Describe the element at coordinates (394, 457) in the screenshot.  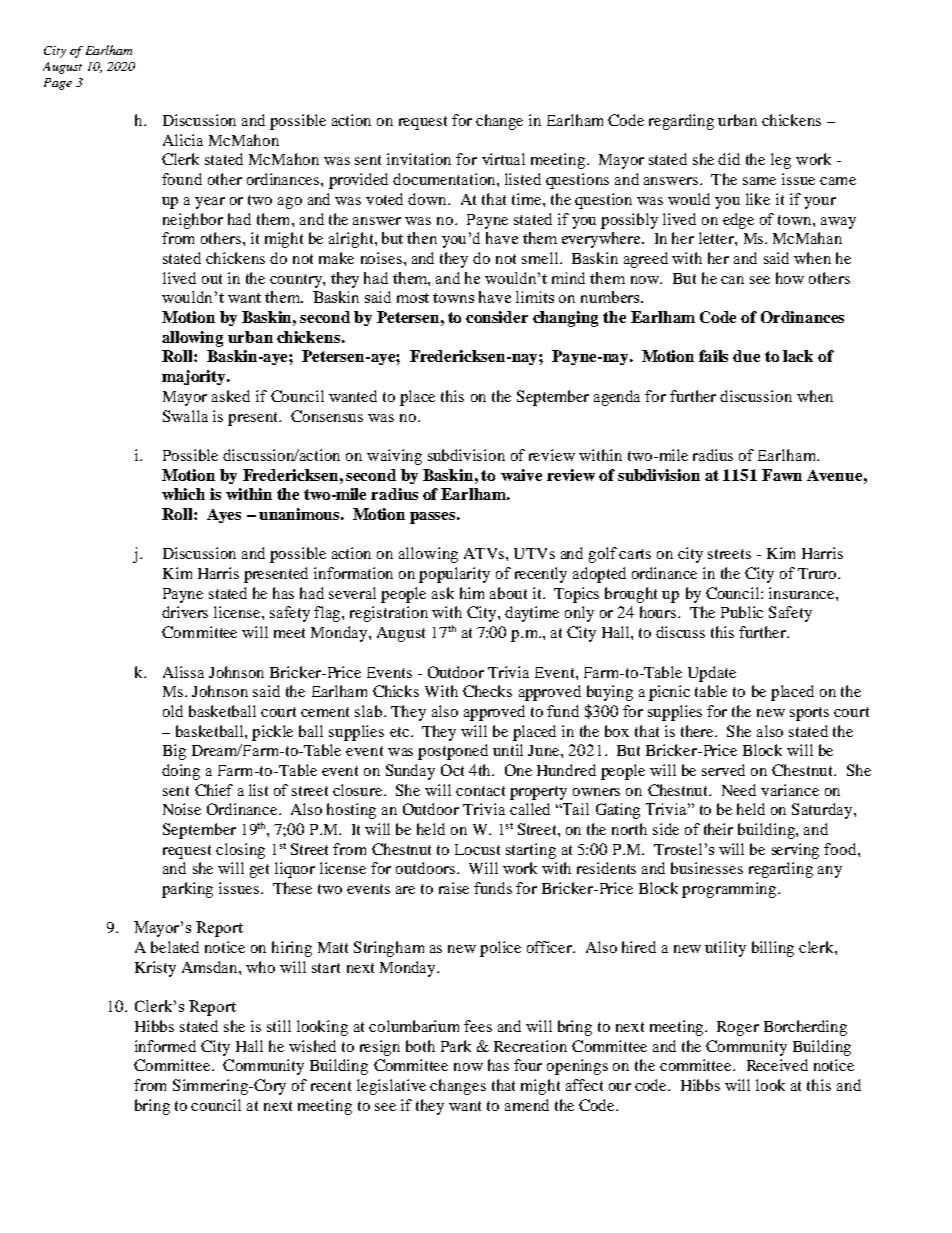
I see `waiving` at that location.
